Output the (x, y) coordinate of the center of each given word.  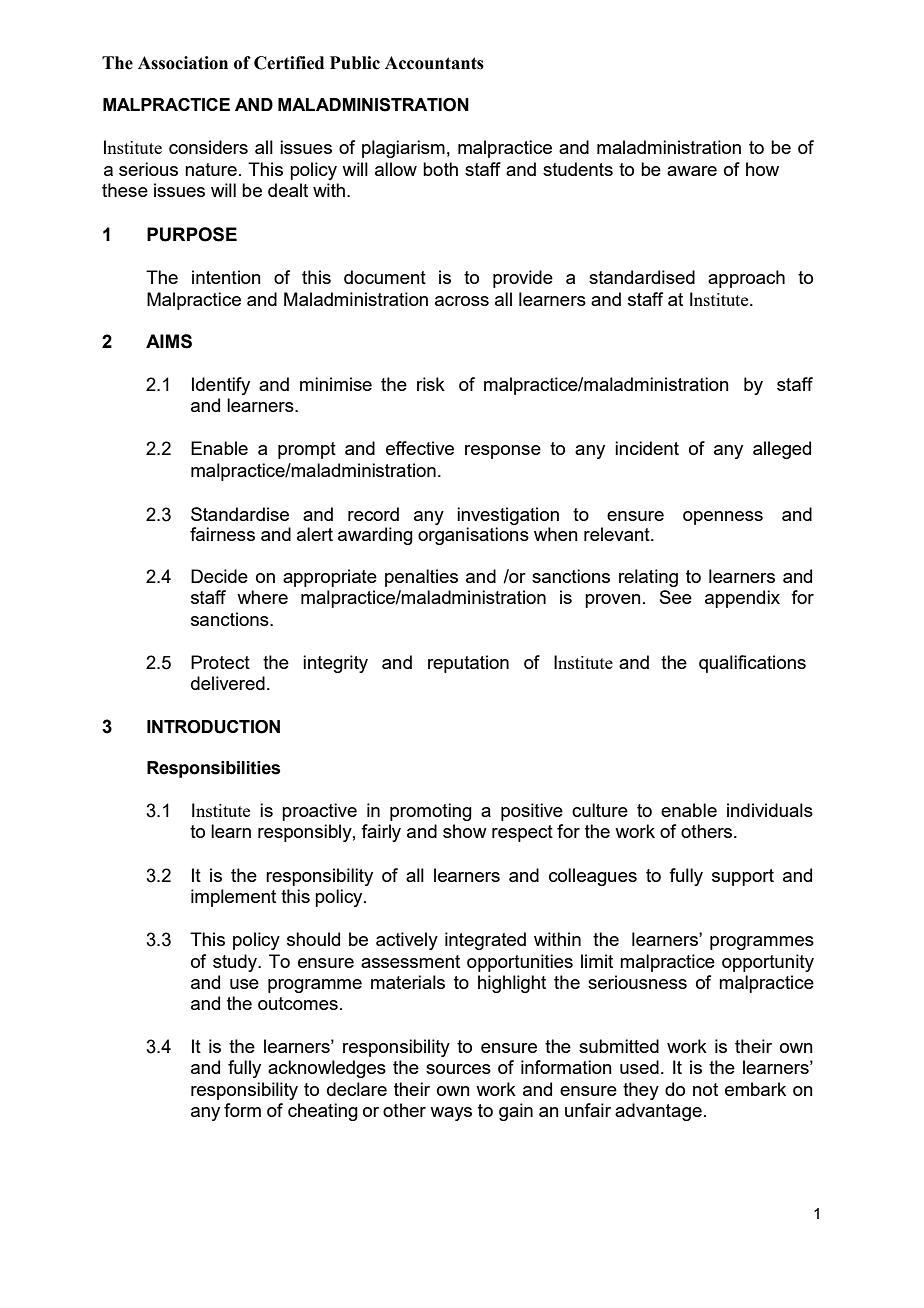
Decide (219, 576)
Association (183, 63)
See (676, 597)
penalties (421, 578)
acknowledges (327, 1069)
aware (692, 171)
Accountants (434, 63)
